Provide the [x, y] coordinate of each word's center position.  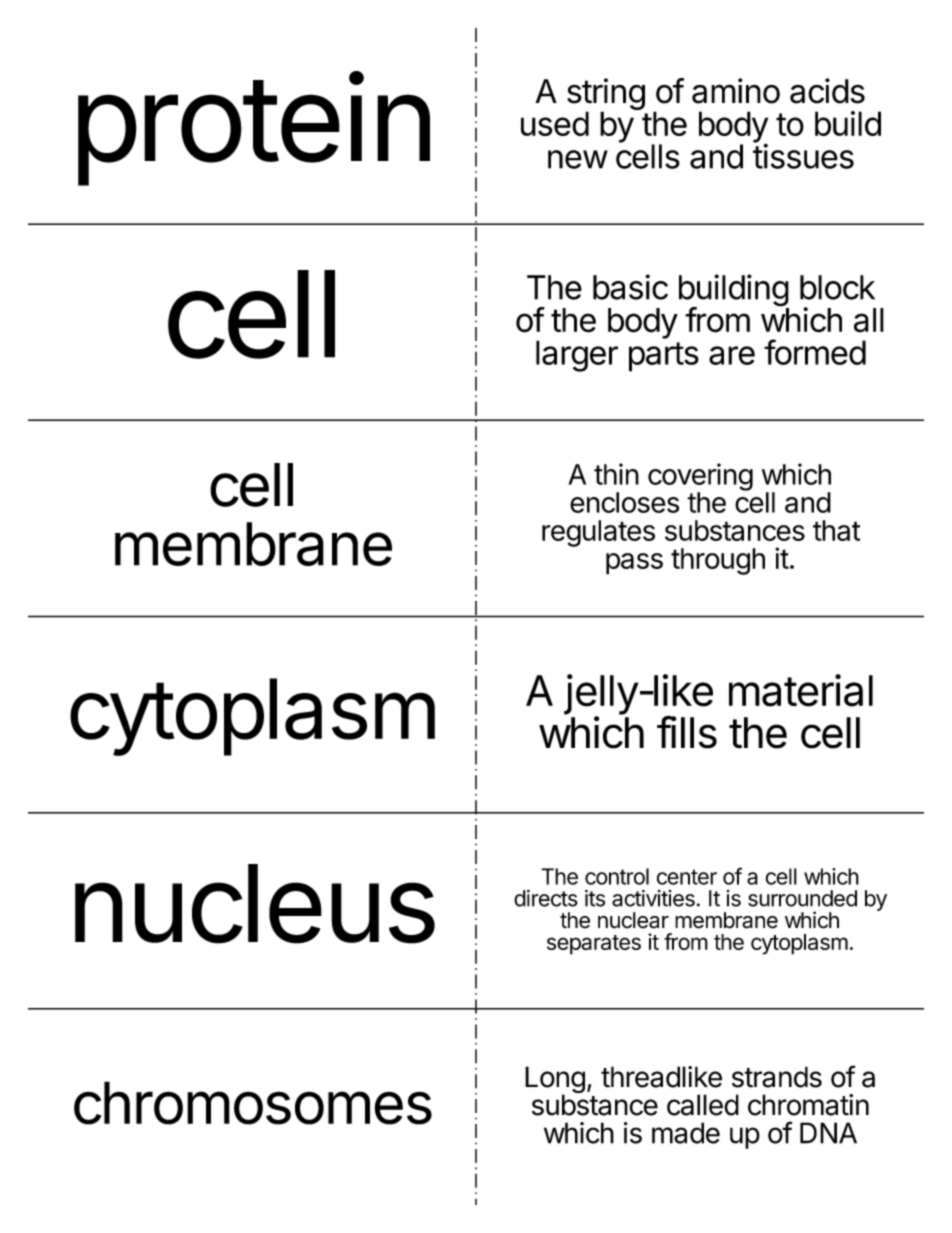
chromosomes [253, 1103]
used [555, 123]
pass [634, 564]
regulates [598, 533]
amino [736, 91]
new [578, 159]
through [718, 561]
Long [555, 1081]
